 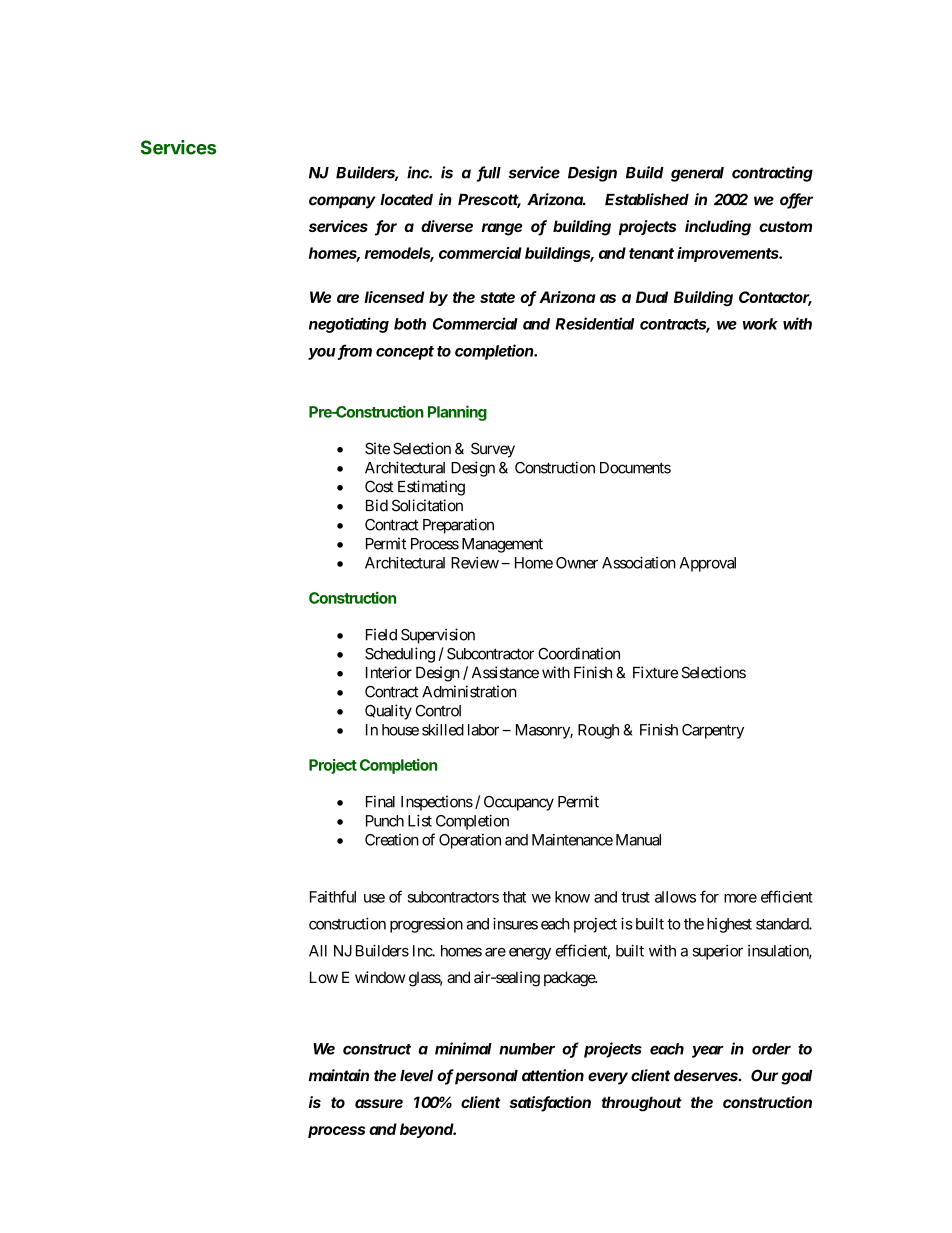 I want to click on range, so click(x=502, y=229).
